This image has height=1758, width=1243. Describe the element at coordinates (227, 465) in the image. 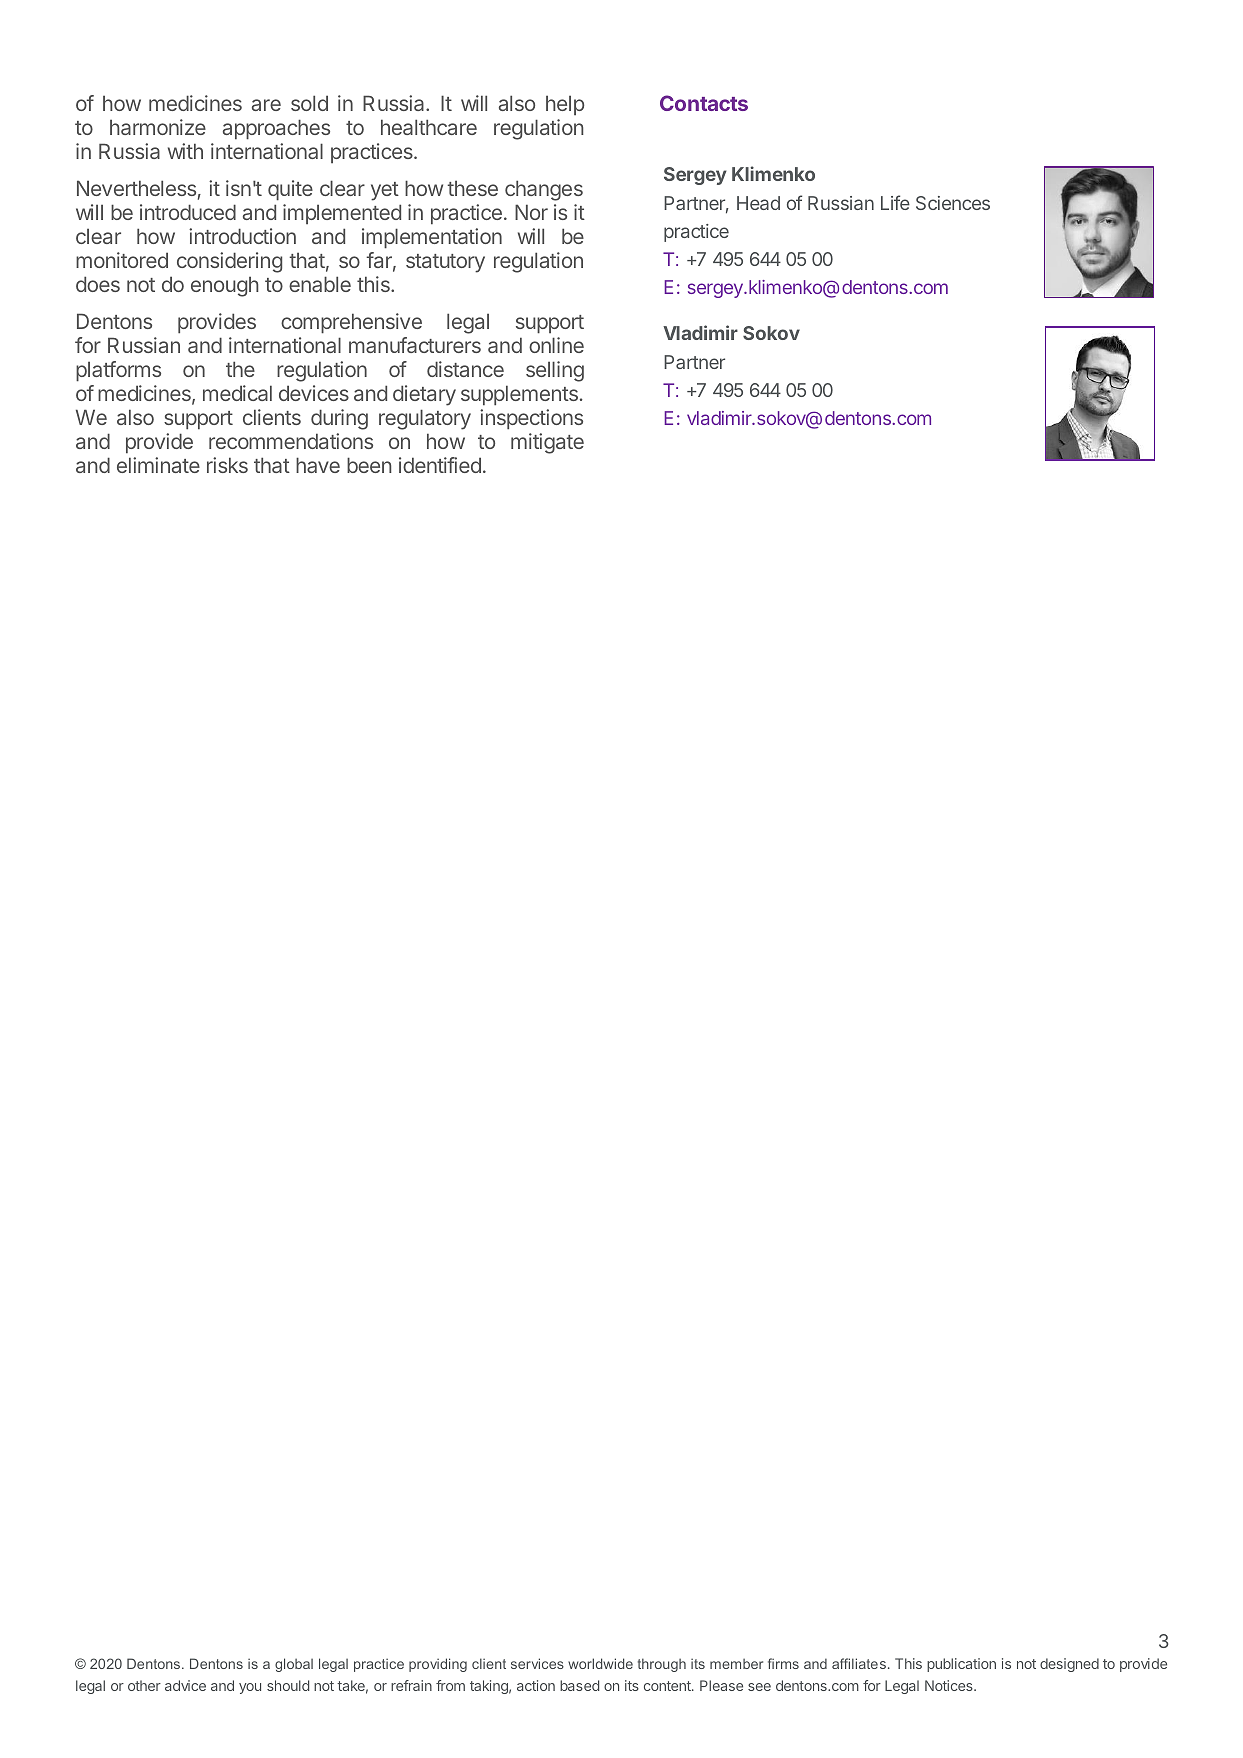

I see `risks` at that location.
